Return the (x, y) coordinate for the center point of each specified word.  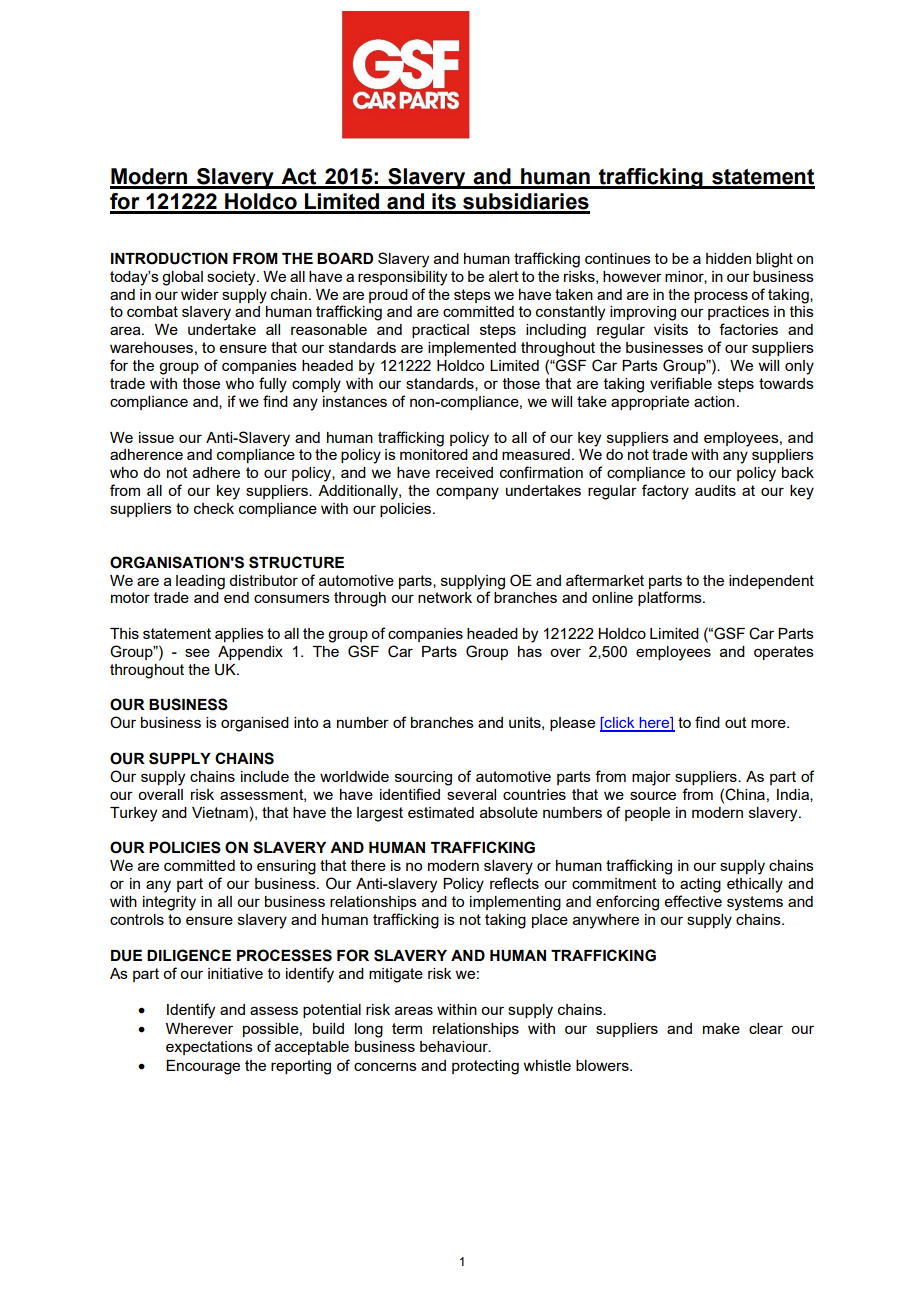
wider (200, 294)
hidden (728, 258)
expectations (209, 1048)
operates (784, 653)
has (530, 651)
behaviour (455, 1046)
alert (504, 276)
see (197, 652)
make (721, 1028)
